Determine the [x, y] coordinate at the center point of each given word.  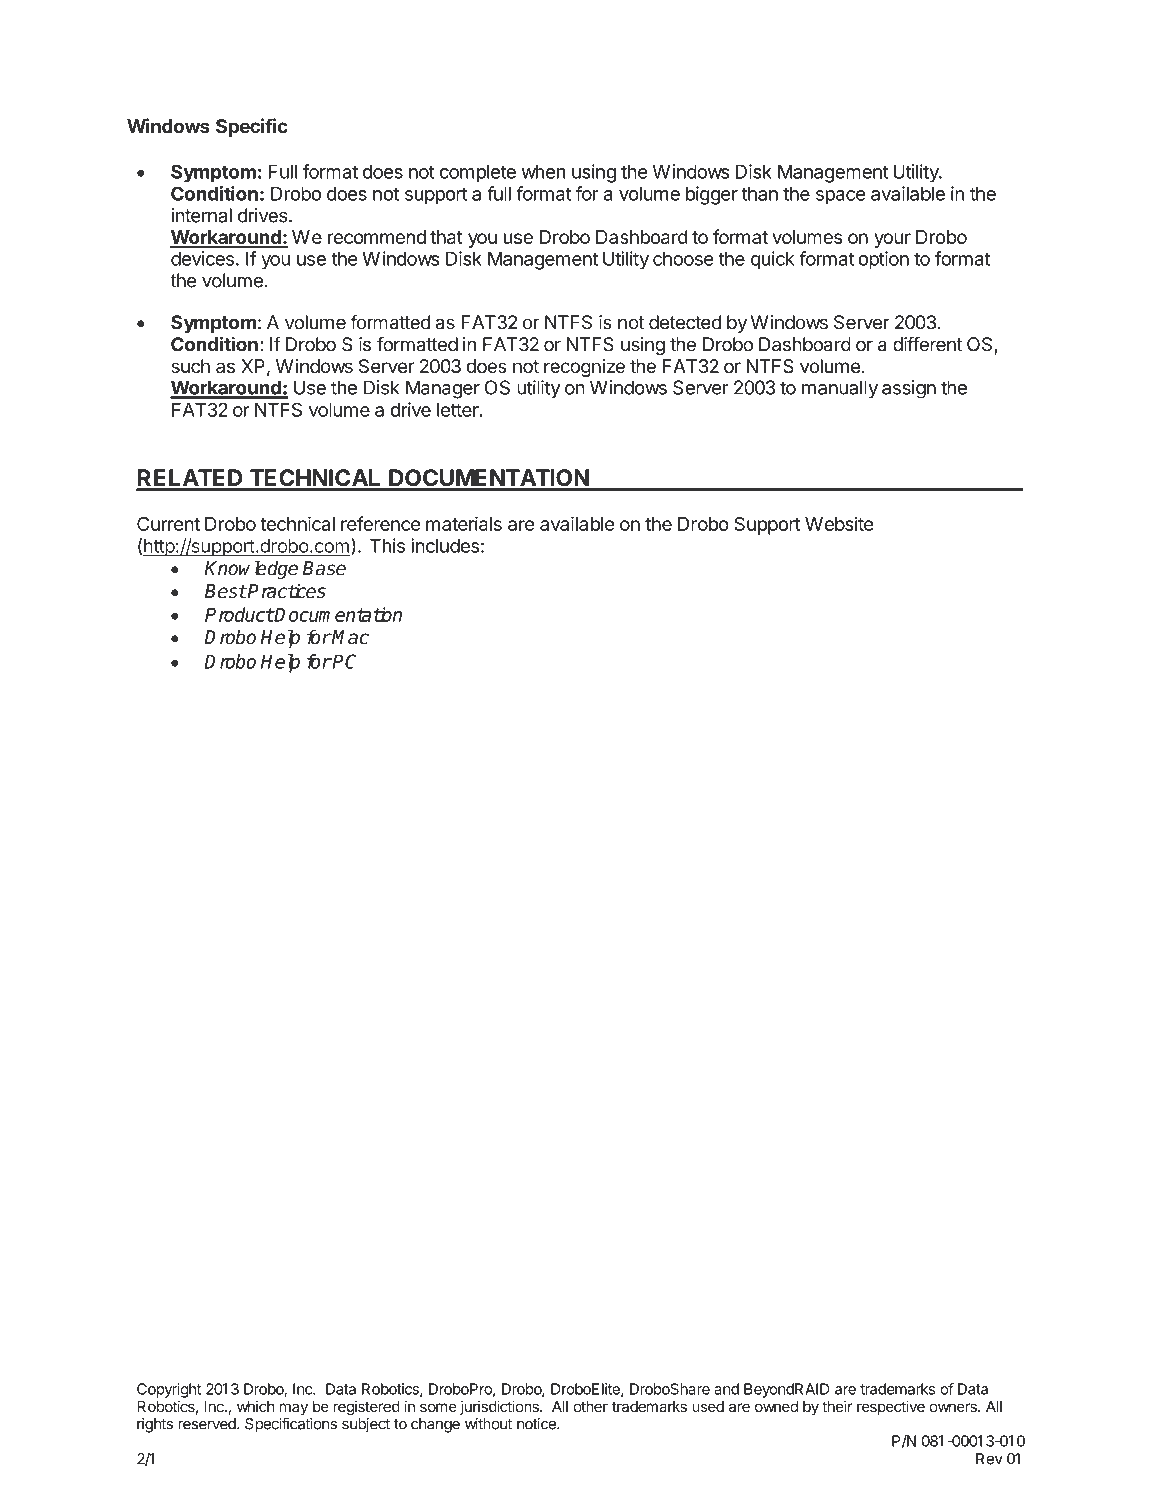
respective [891, 1407]
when [543, 171]
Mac [350, 637]
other [590, 1406]
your [892, 240]
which [256, 1406]
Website [839, 523]
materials [464, 523]
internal [201, 215]
